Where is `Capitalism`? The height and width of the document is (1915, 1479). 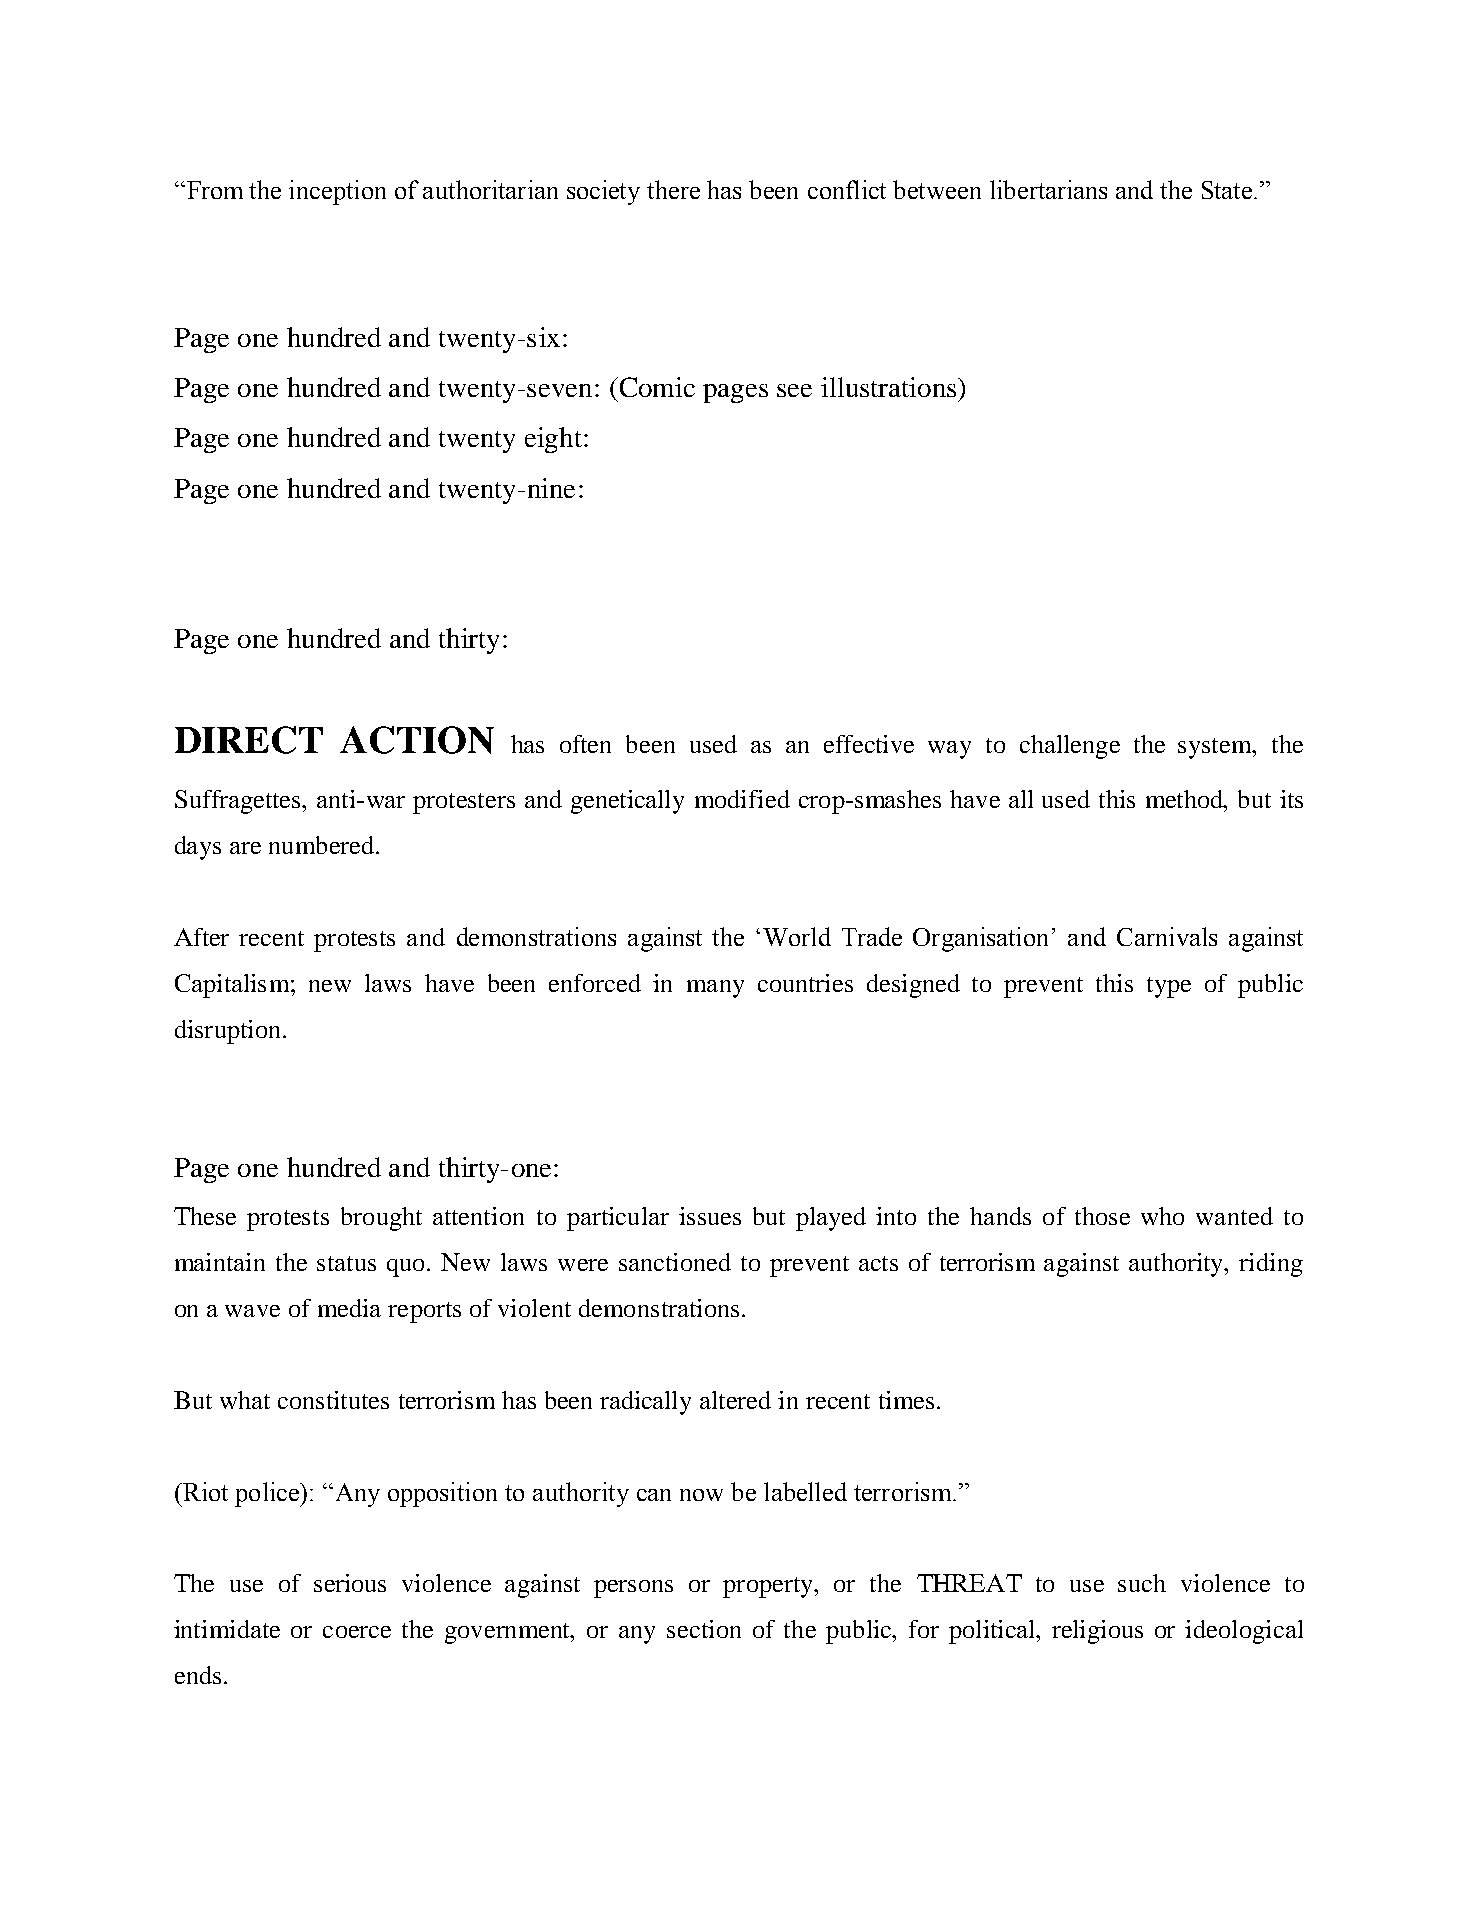 Capitalism is located at coordinates (233, 986).
